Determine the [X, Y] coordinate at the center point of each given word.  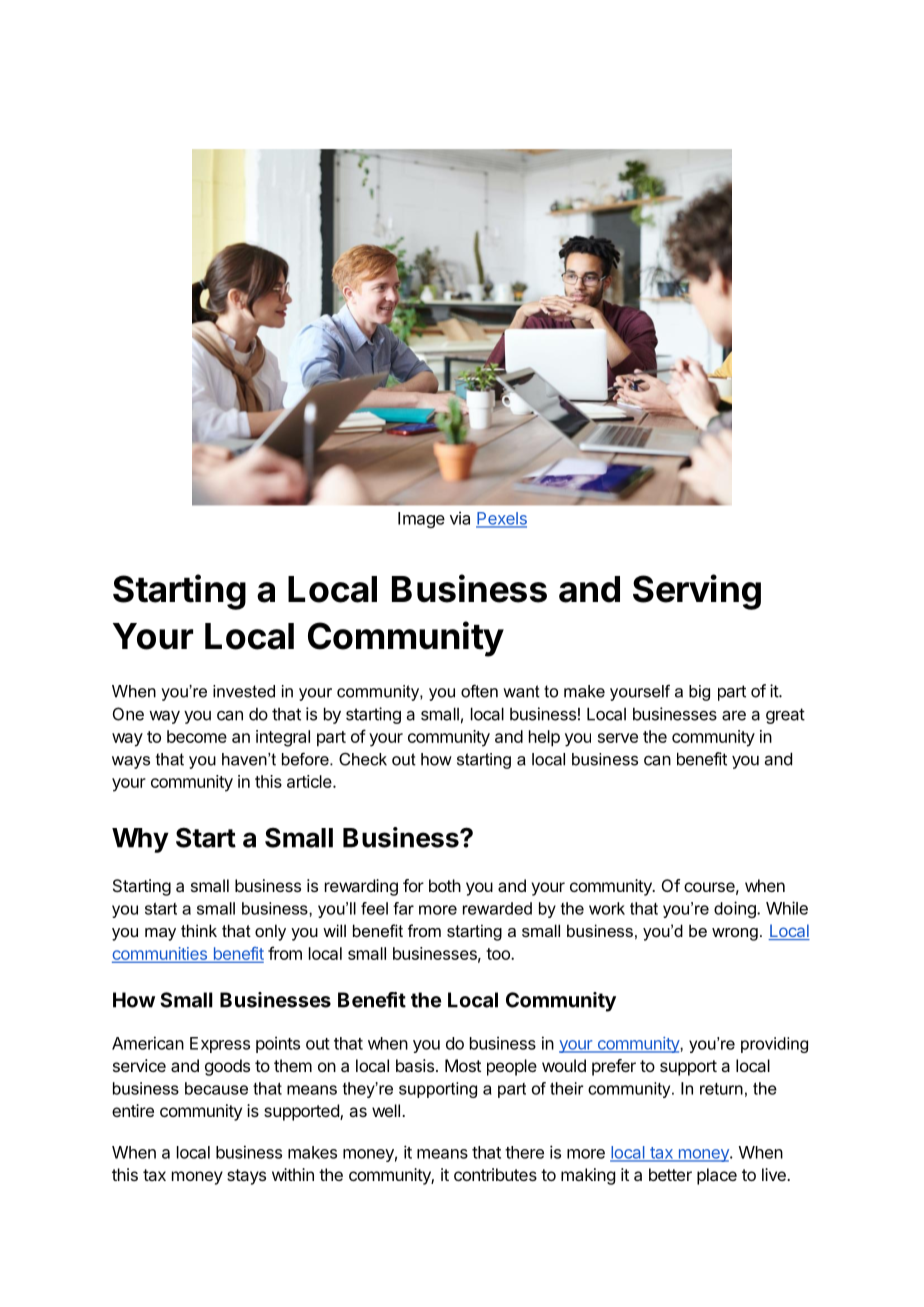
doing [736, 909]
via [460, 518]
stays [246, 1177]
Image [421, 520]
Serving [697, 592]
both [445, 885]
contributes [495, 1174]
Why [140, 840]
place [717, 1176]
